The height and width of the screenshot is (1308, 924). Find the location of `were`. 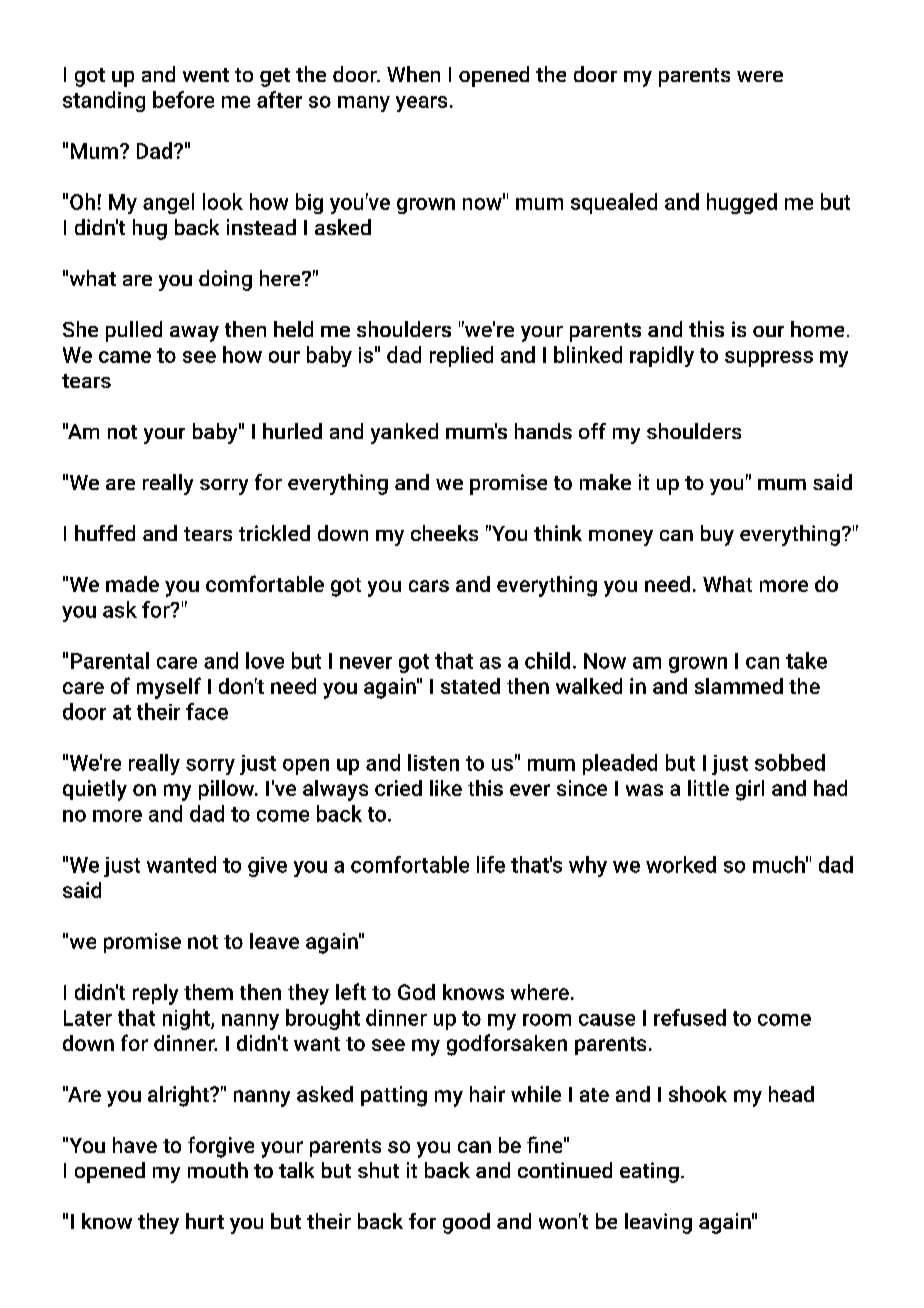

were is located at coordinates (760, 76).
